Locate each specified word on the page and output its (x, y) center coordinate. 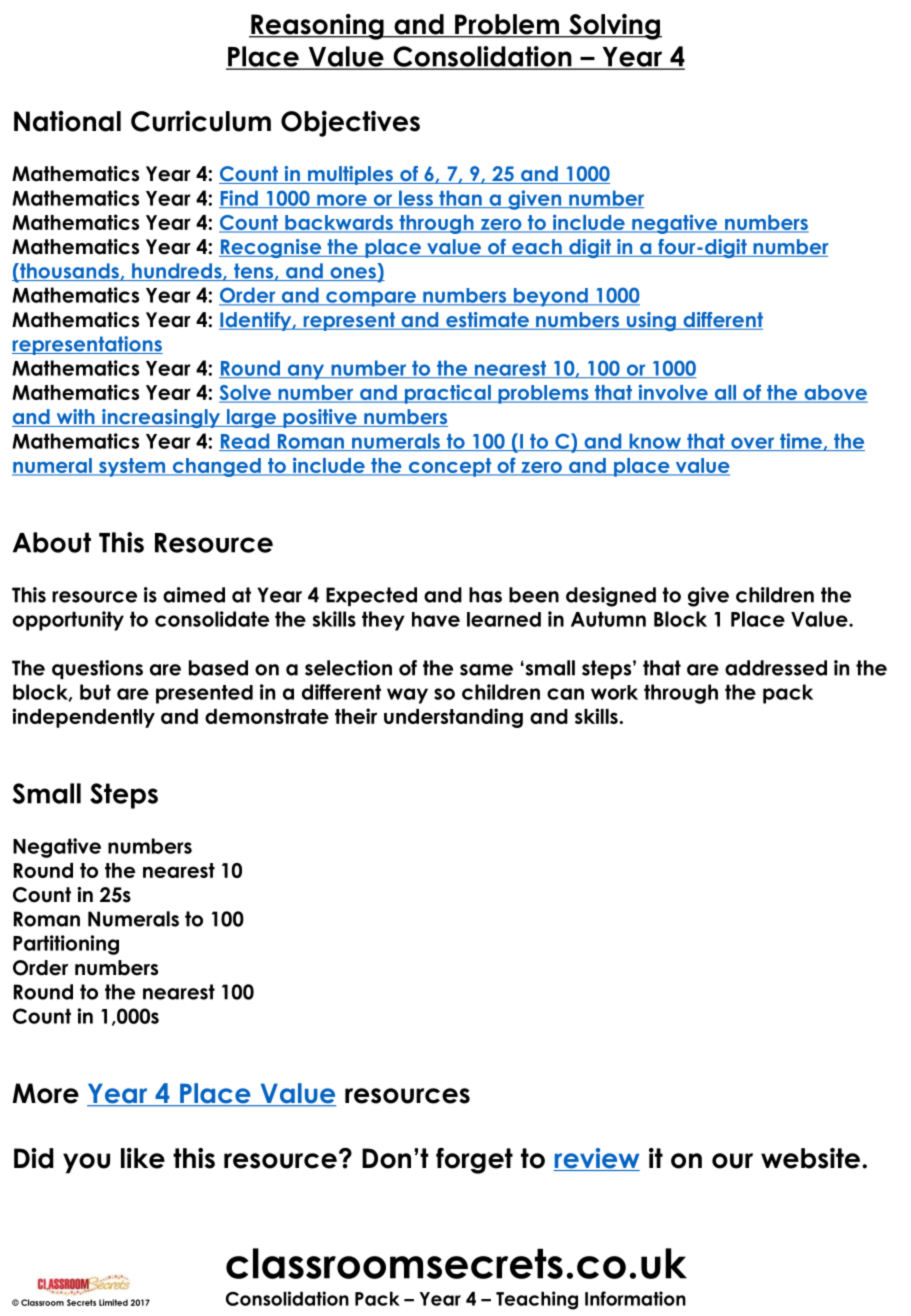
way (407, 696)
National (67, 121)
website (810, 1158)
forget (474, 1161)
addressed (776, 668)
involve (673, 393)
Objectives (350, 124)
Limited (113, 1302)
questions (97, 669)
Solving (614, 27)
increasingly (161, 418)
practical (447, 394)
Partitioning (66, 945)
